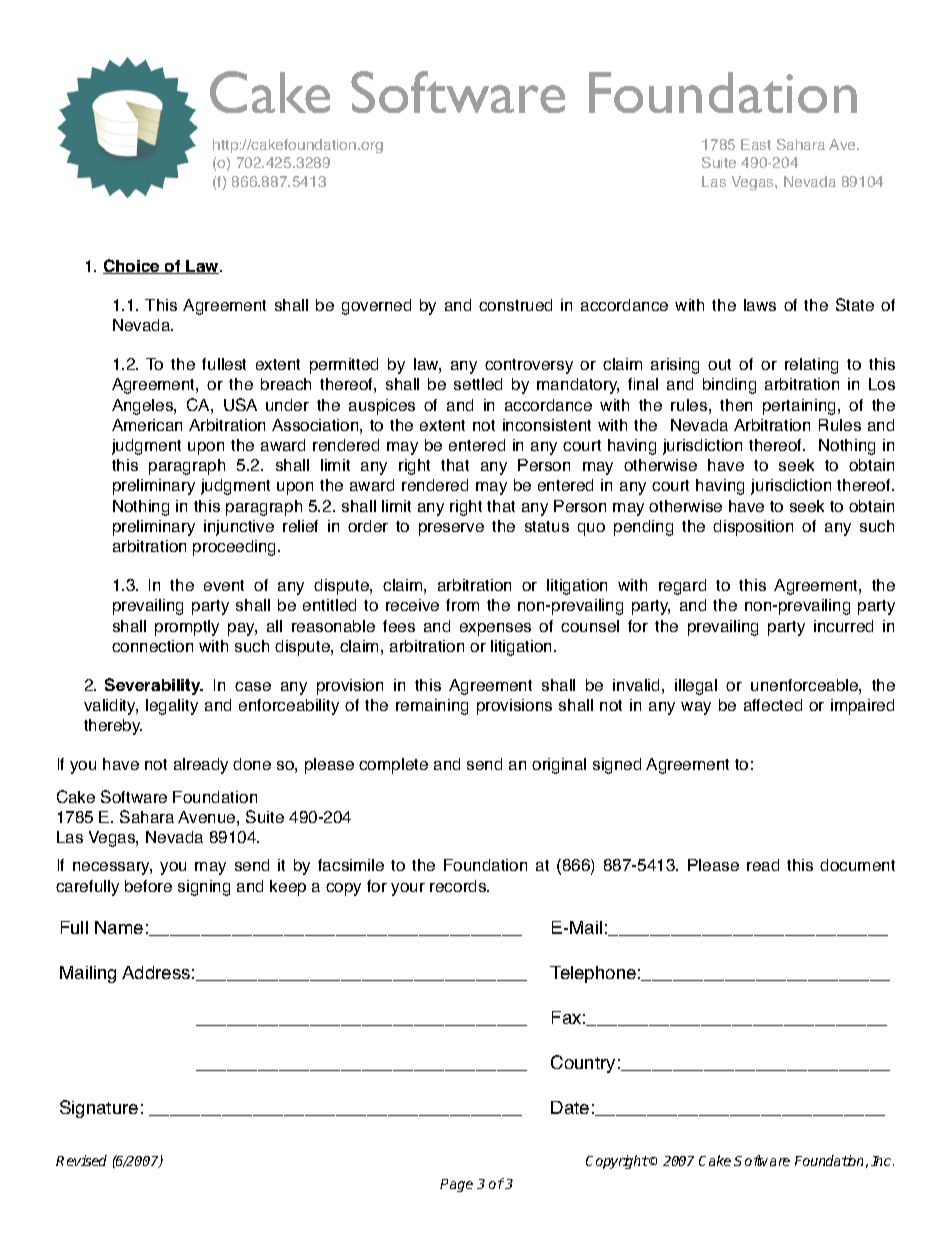 This image has height=1233, width=952. I want to click on necessary, so click(112, 868).
